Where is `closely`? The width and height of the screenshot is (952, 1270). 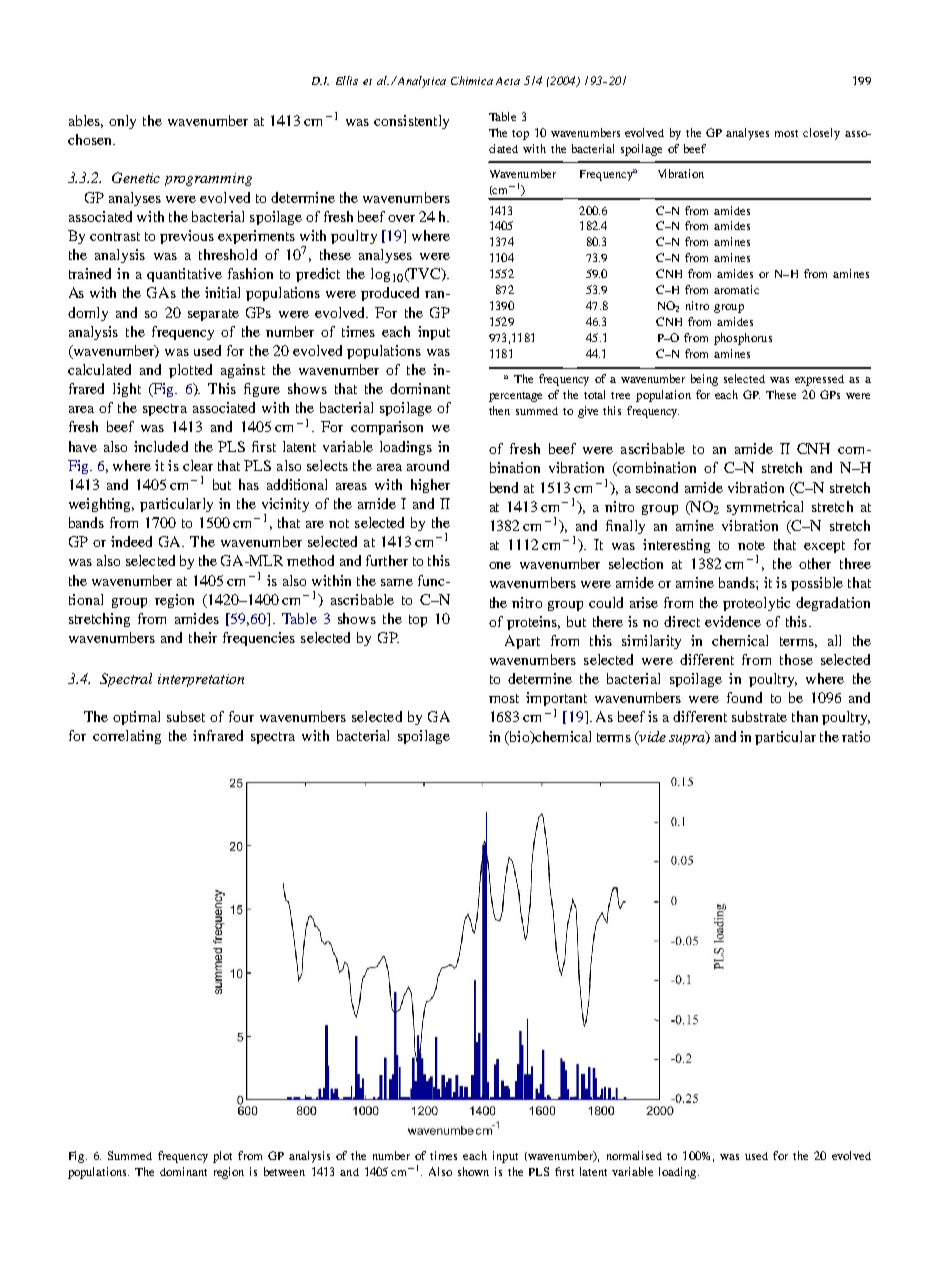 closely is located at coordinates (821, 134).
